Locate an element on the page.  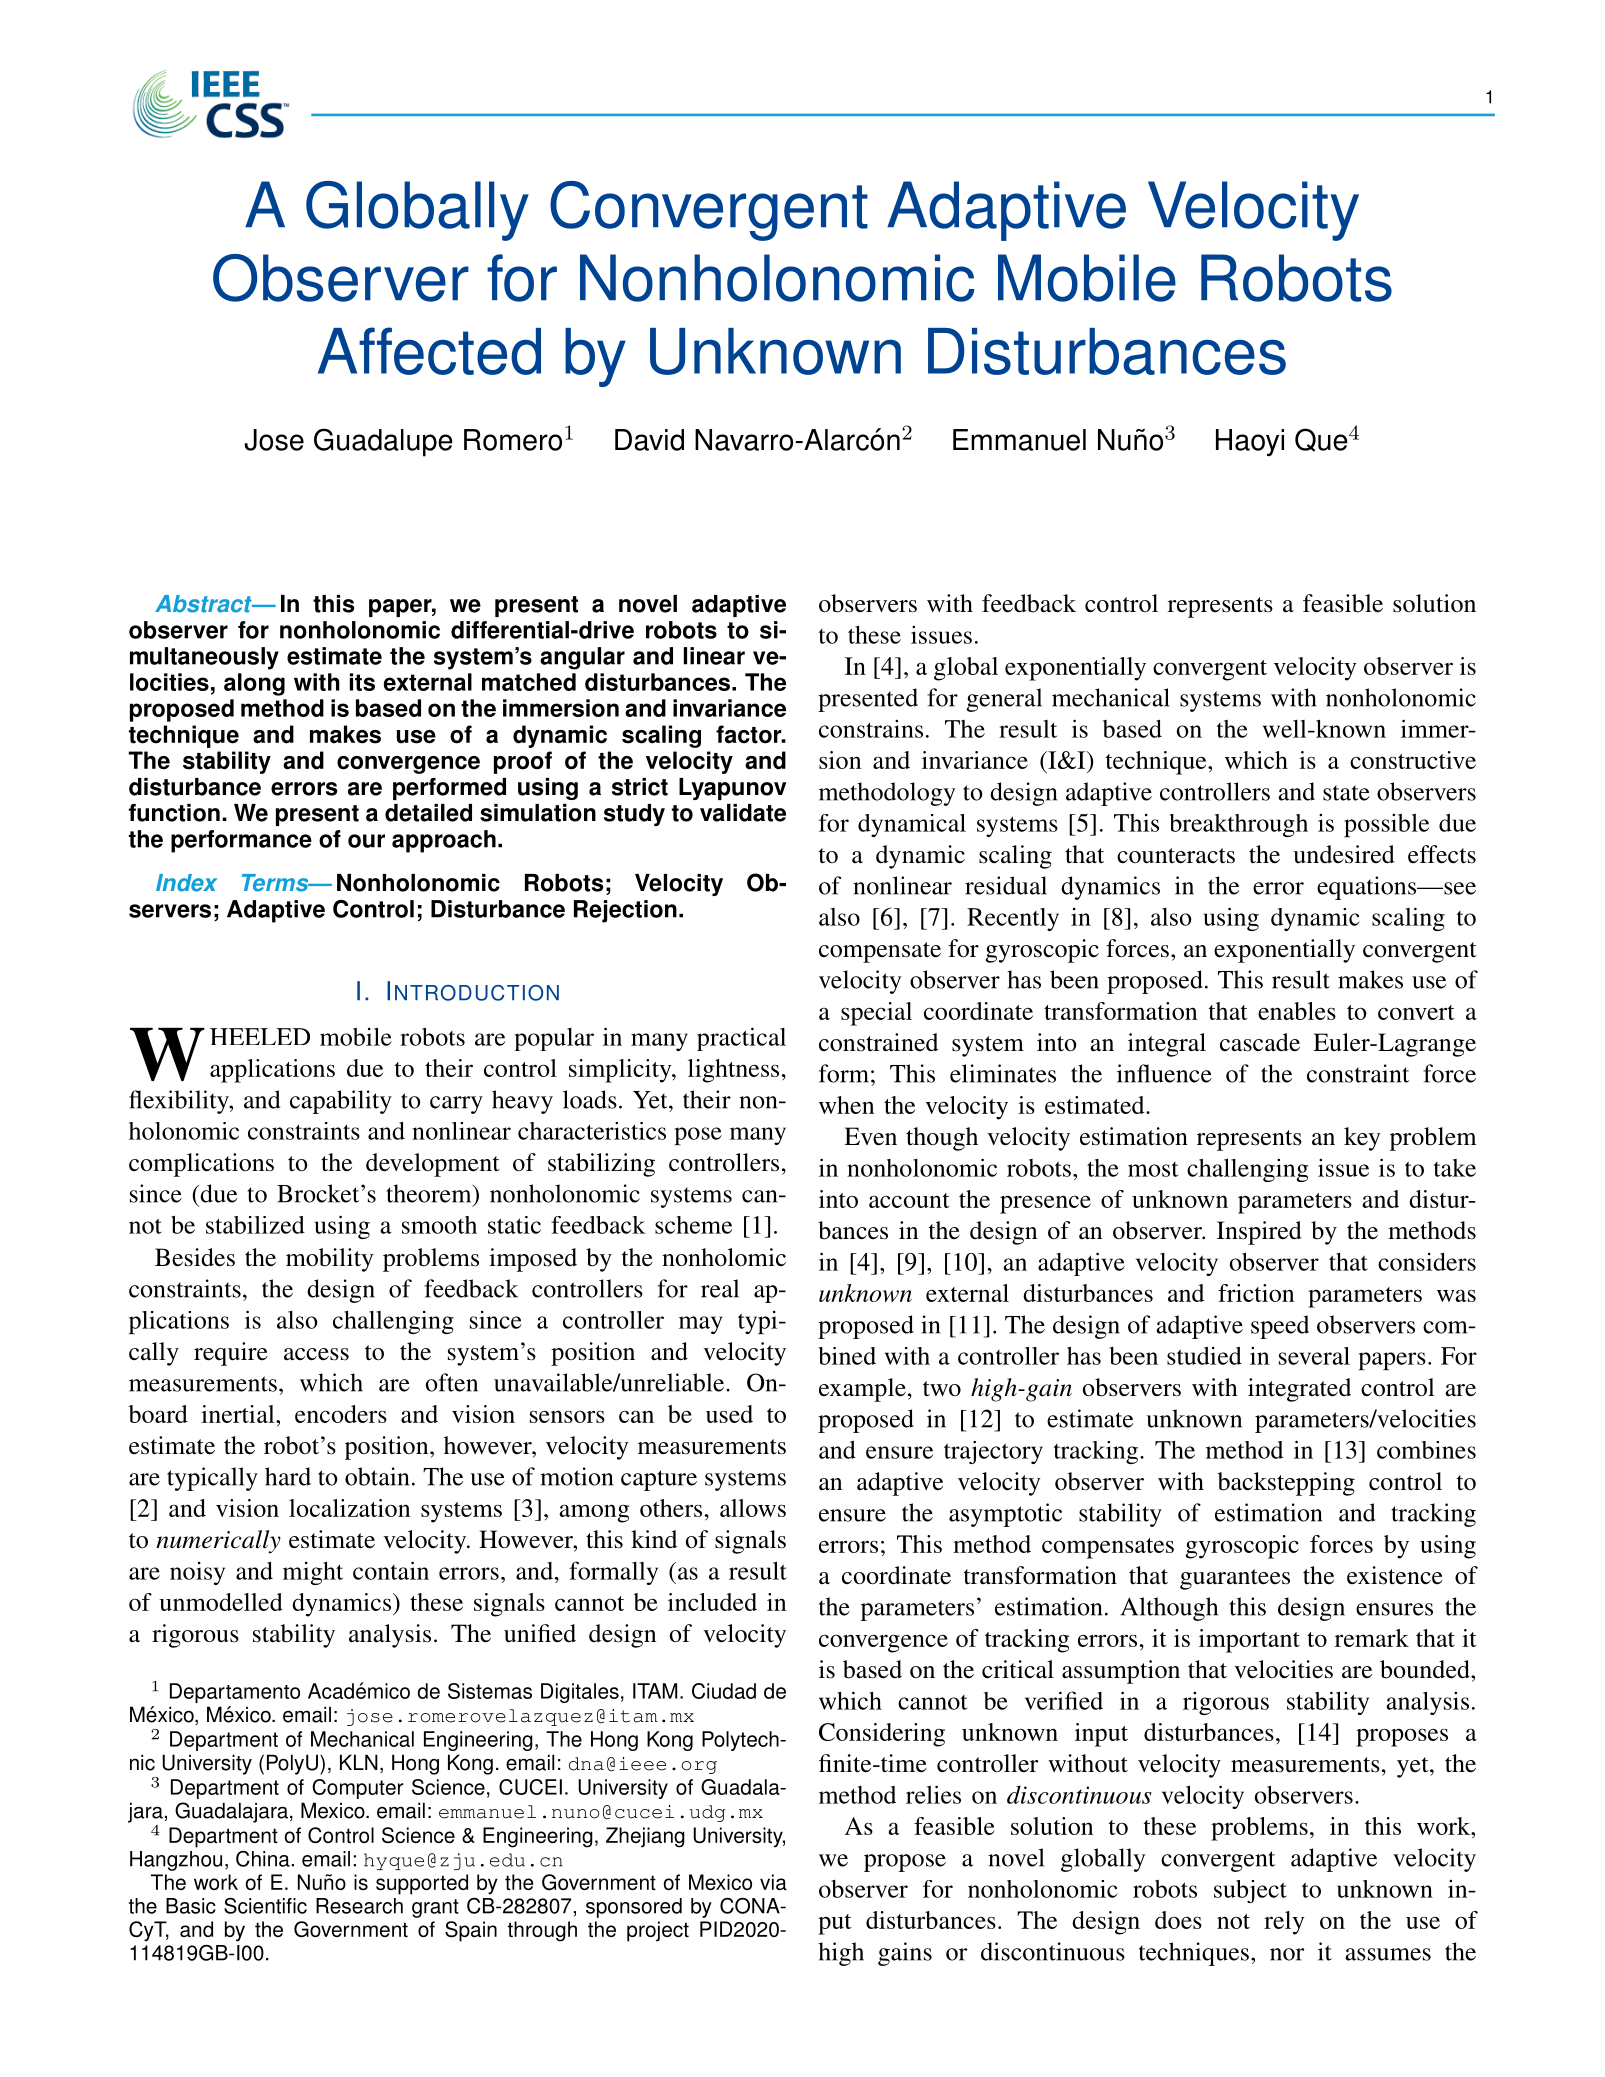
capability is located at coordinates (341, 1102).
